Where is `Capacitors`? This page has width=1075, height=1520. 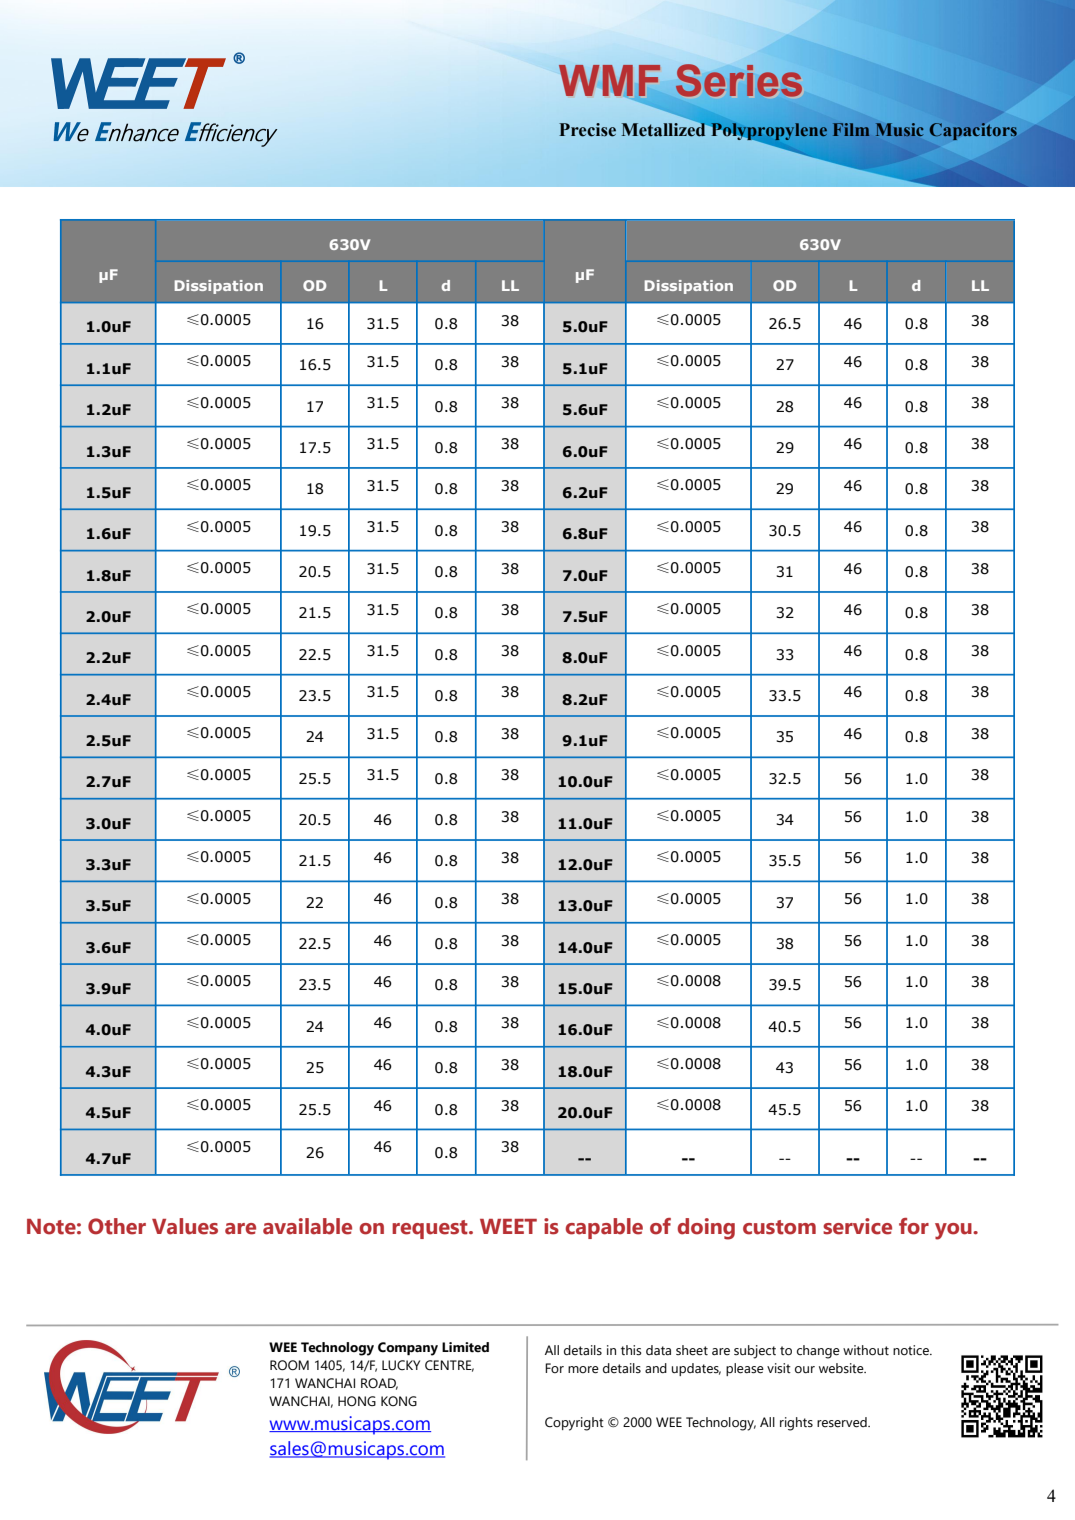
Capacitors is located at coordinates (973, 131).
